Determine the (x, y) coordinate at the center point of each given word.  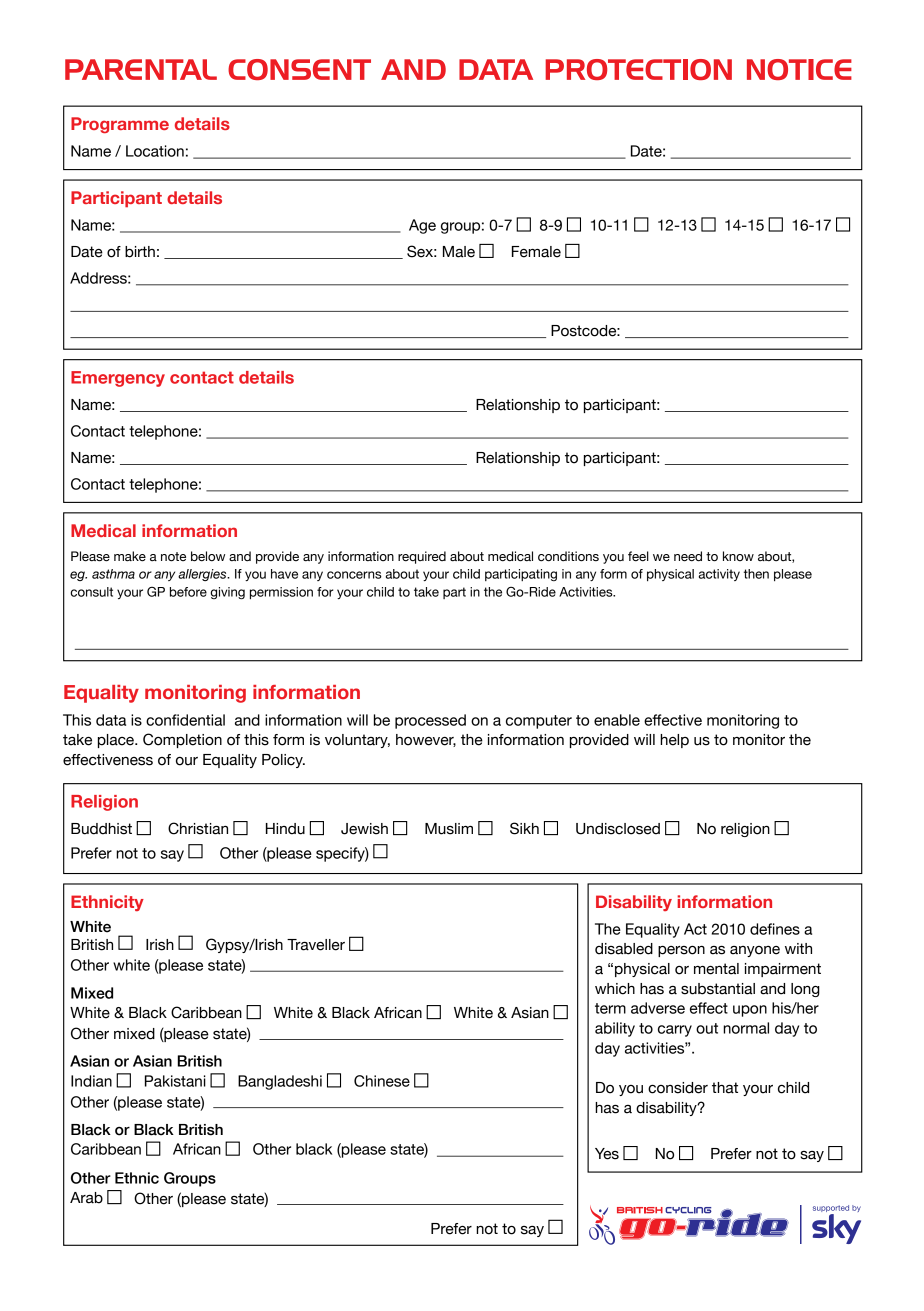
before (188, 592)
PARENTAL (141, 69)
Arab (86, 1198)
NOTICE (799, 69)
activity (719, 575)
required (422, 557)
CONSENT (299, 69)
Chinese (382, 1081)
